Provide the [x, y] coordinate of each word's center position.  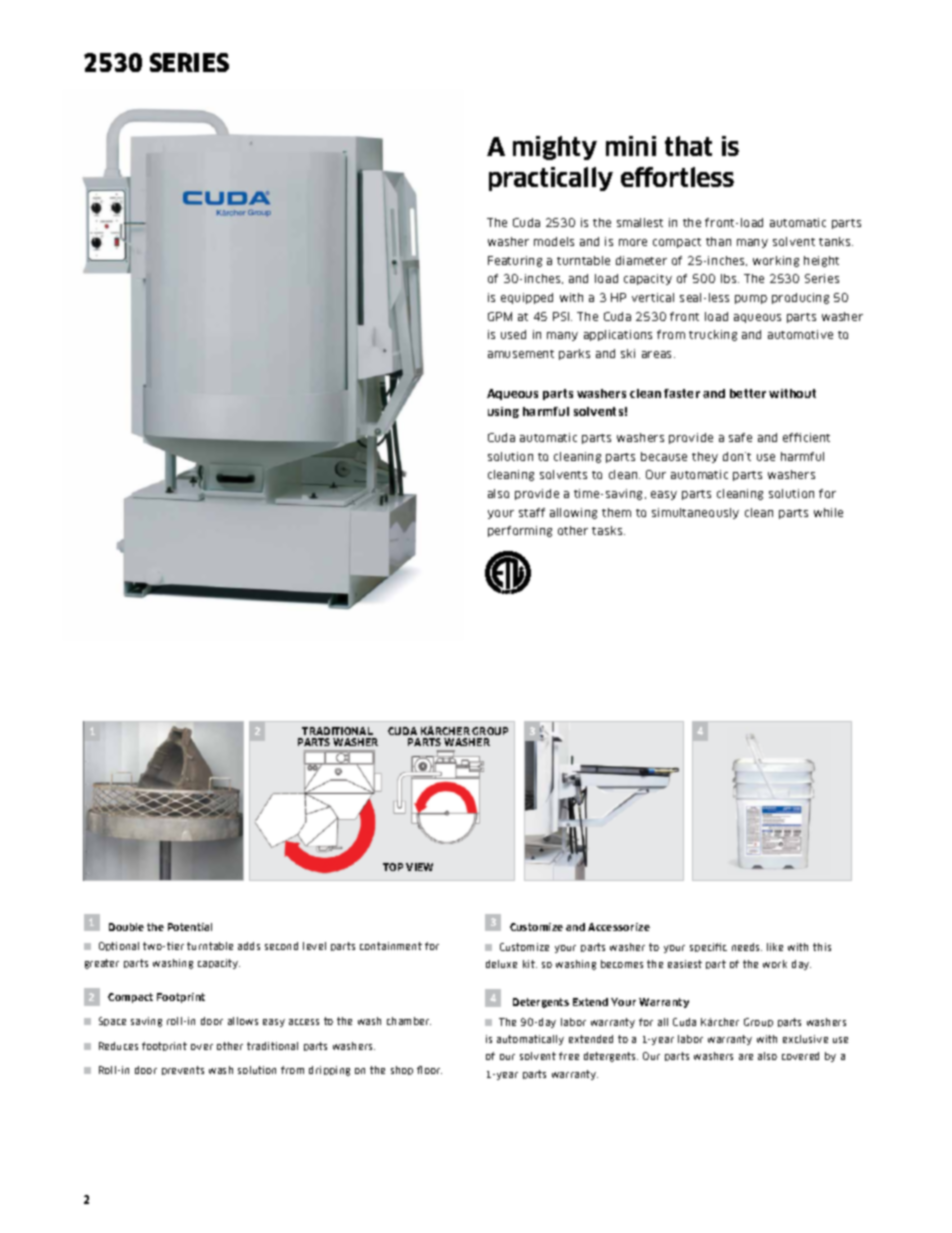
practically [551, 179]
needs [747, 947]
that [688, 146]
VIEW [419, 867]
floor [429, 1070]
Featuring [515, 261]
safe [740, 437]
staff [532, 512]
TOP [393, 867]
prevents [183, 1070]
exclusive [805, 1039]
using [503, 412]
